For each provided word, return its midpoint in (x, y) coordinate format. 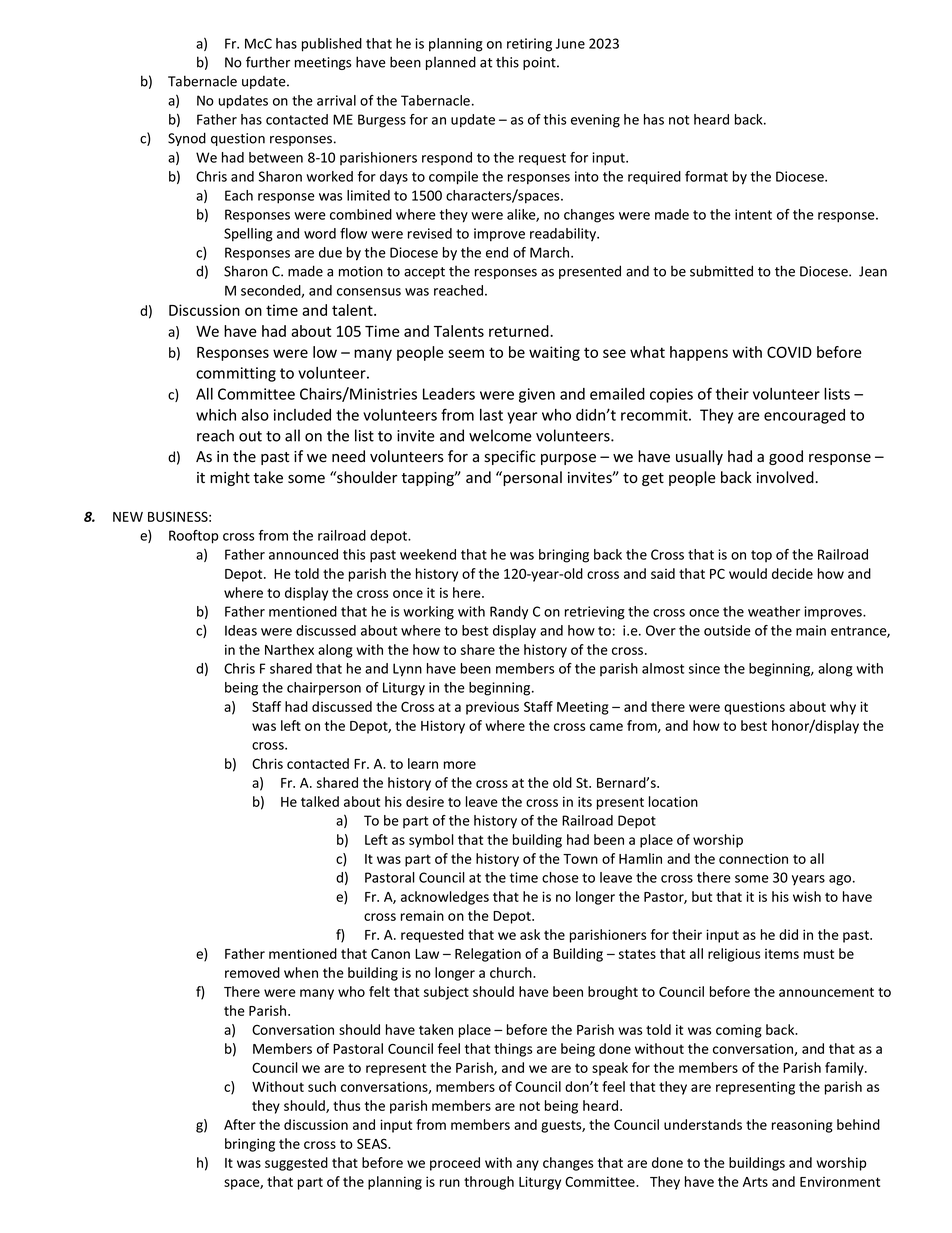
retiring (529, 45)
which (216, 415)
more (460, 765)
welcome (500, 435)
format (706, 176)
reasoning (802, 1126)
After (240, 1124)
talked (320, 801)
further (268, 62)
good (786, 457)
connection (753, 858)
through (489, 1183)
